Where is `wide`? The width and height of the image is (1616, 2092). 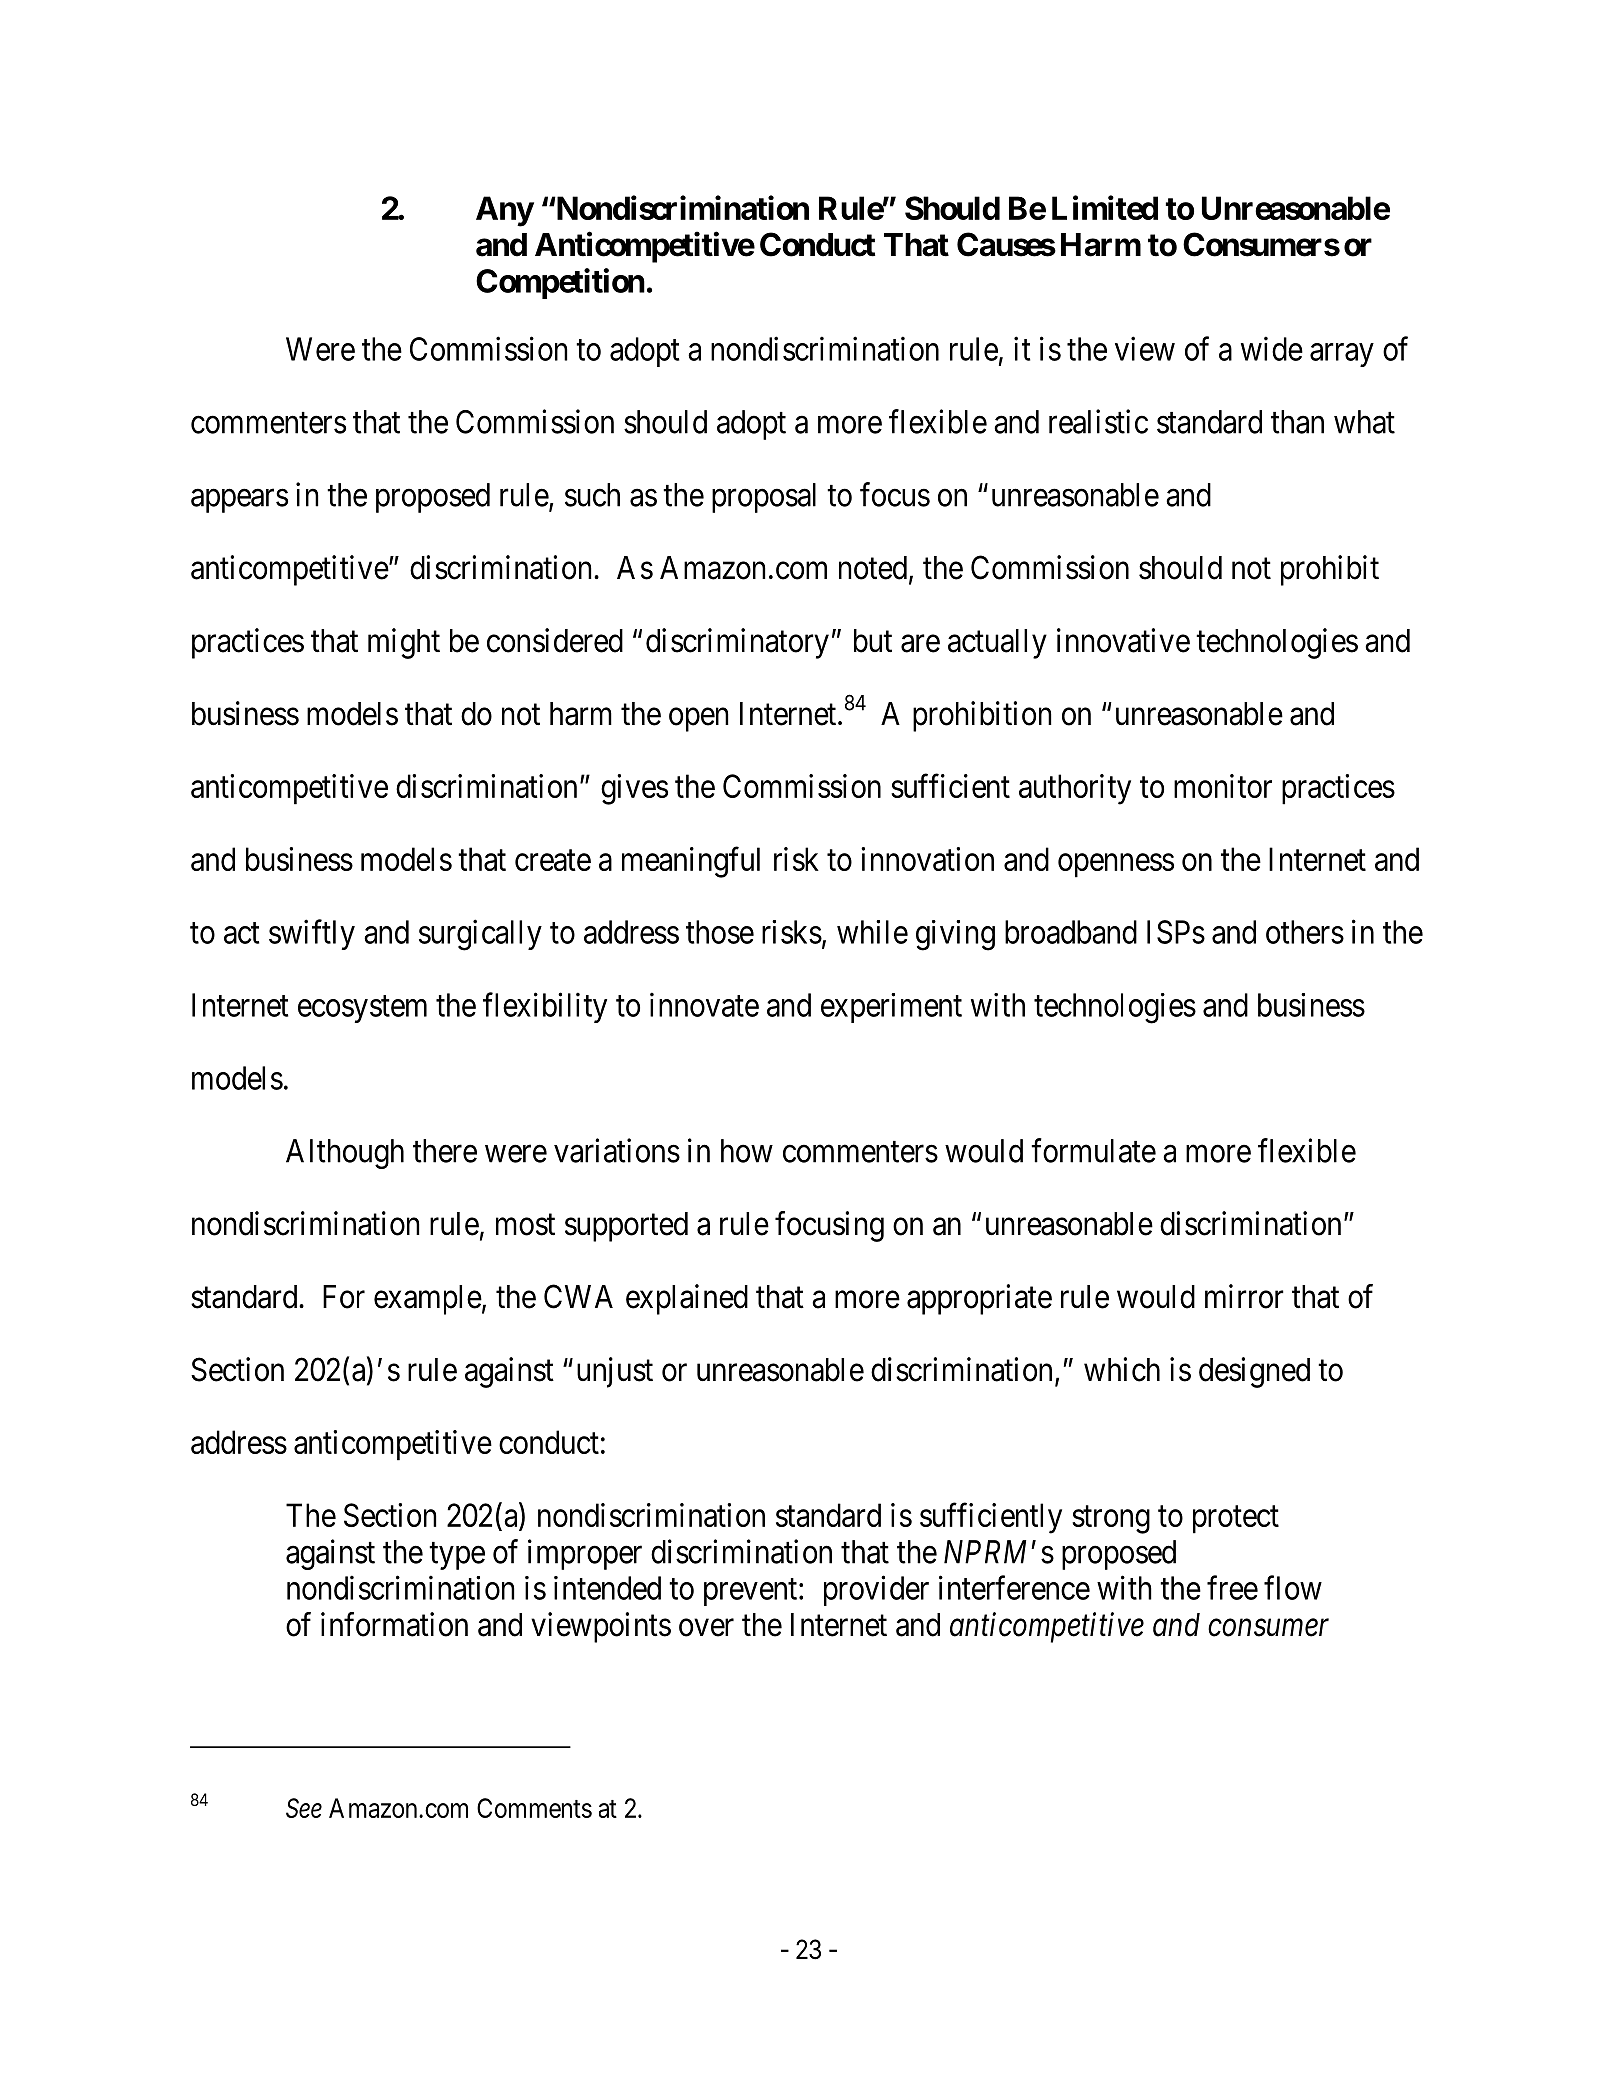 wide is located at coordinates (1272, 348).
